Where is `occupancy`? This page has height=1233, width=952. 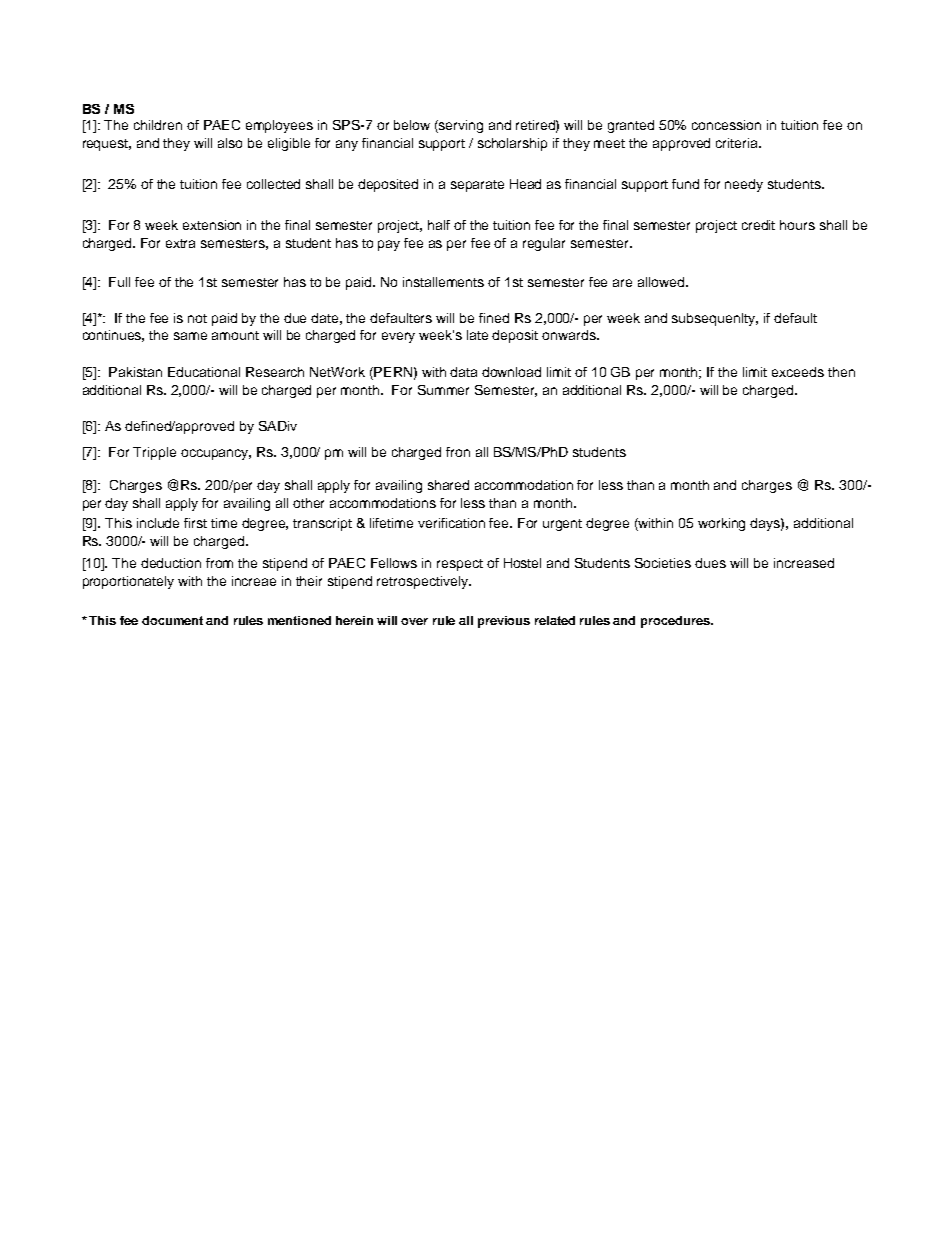 occupancy is located at coordinates (216, 454).
